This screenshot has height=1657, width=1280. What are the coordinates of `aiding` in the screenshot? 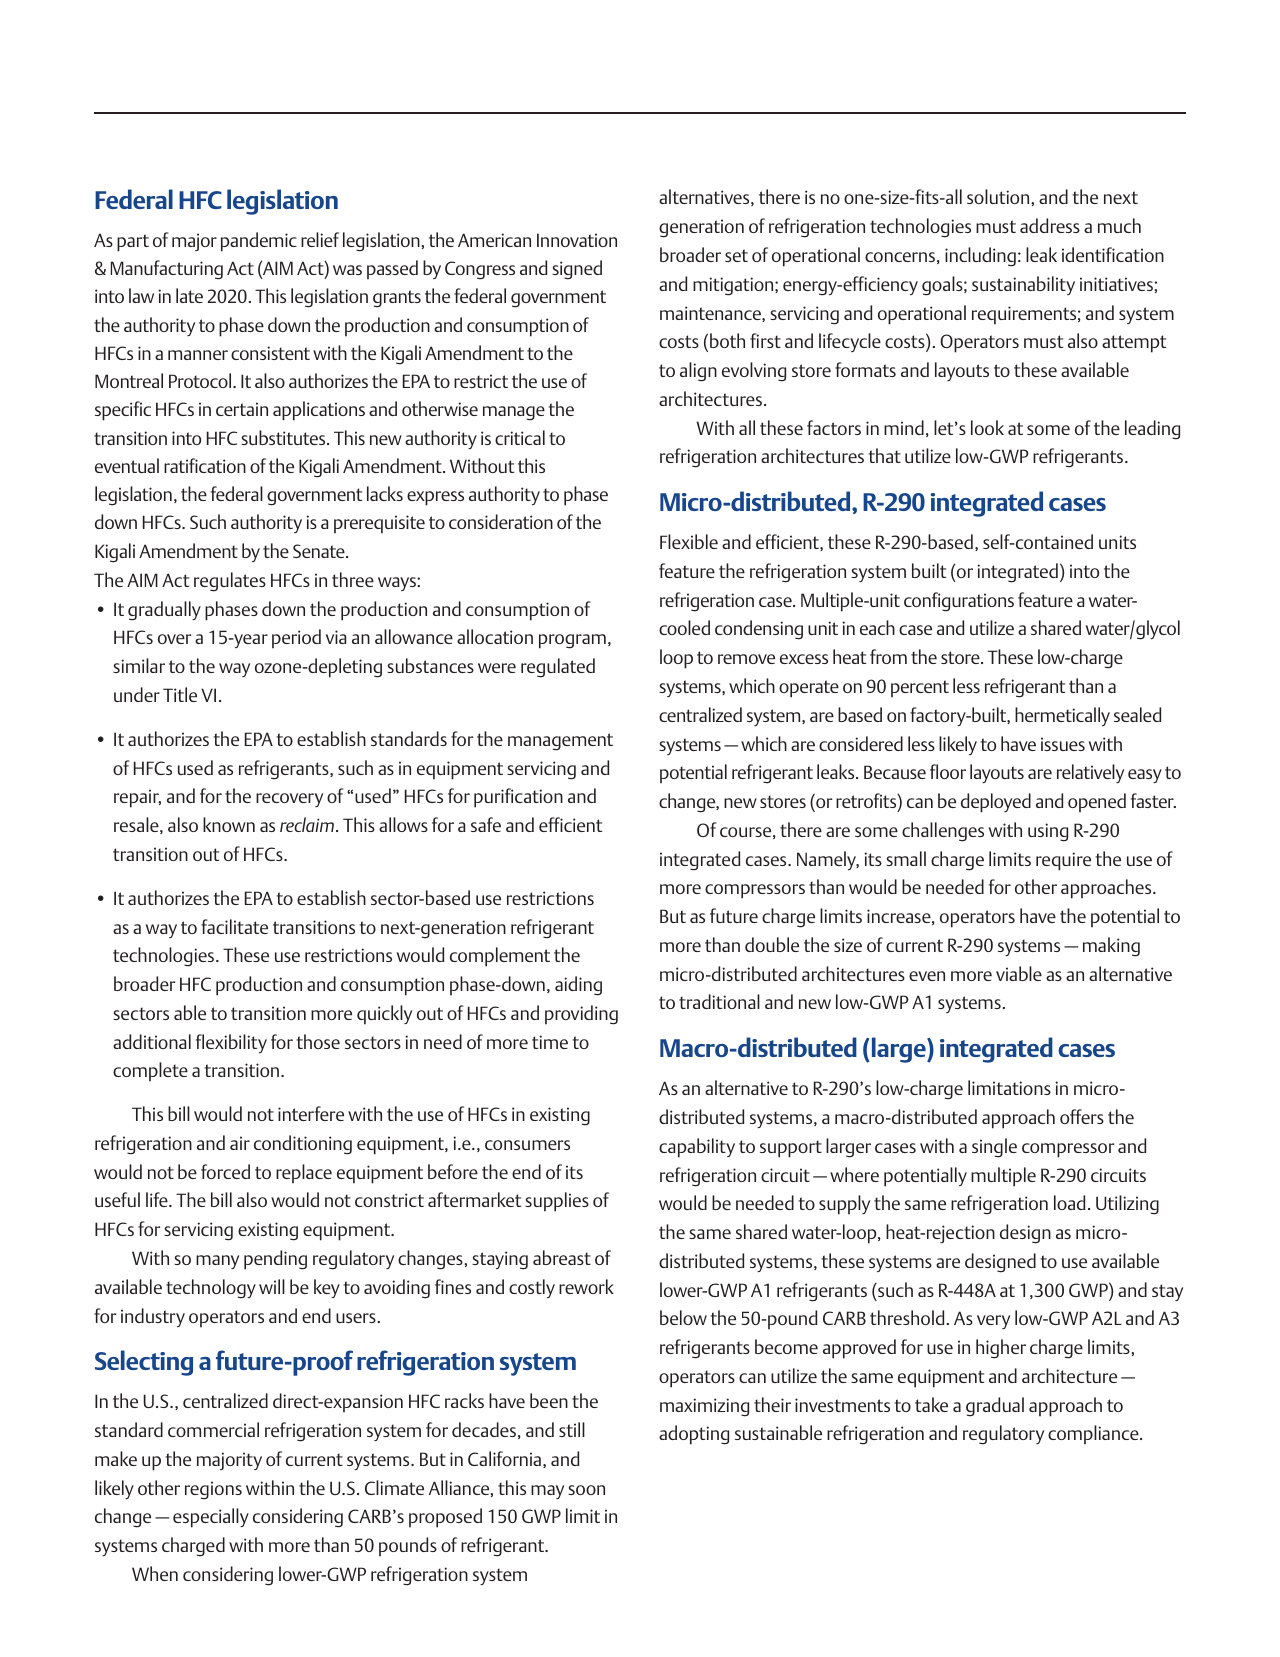 It's located at (578, 986).
